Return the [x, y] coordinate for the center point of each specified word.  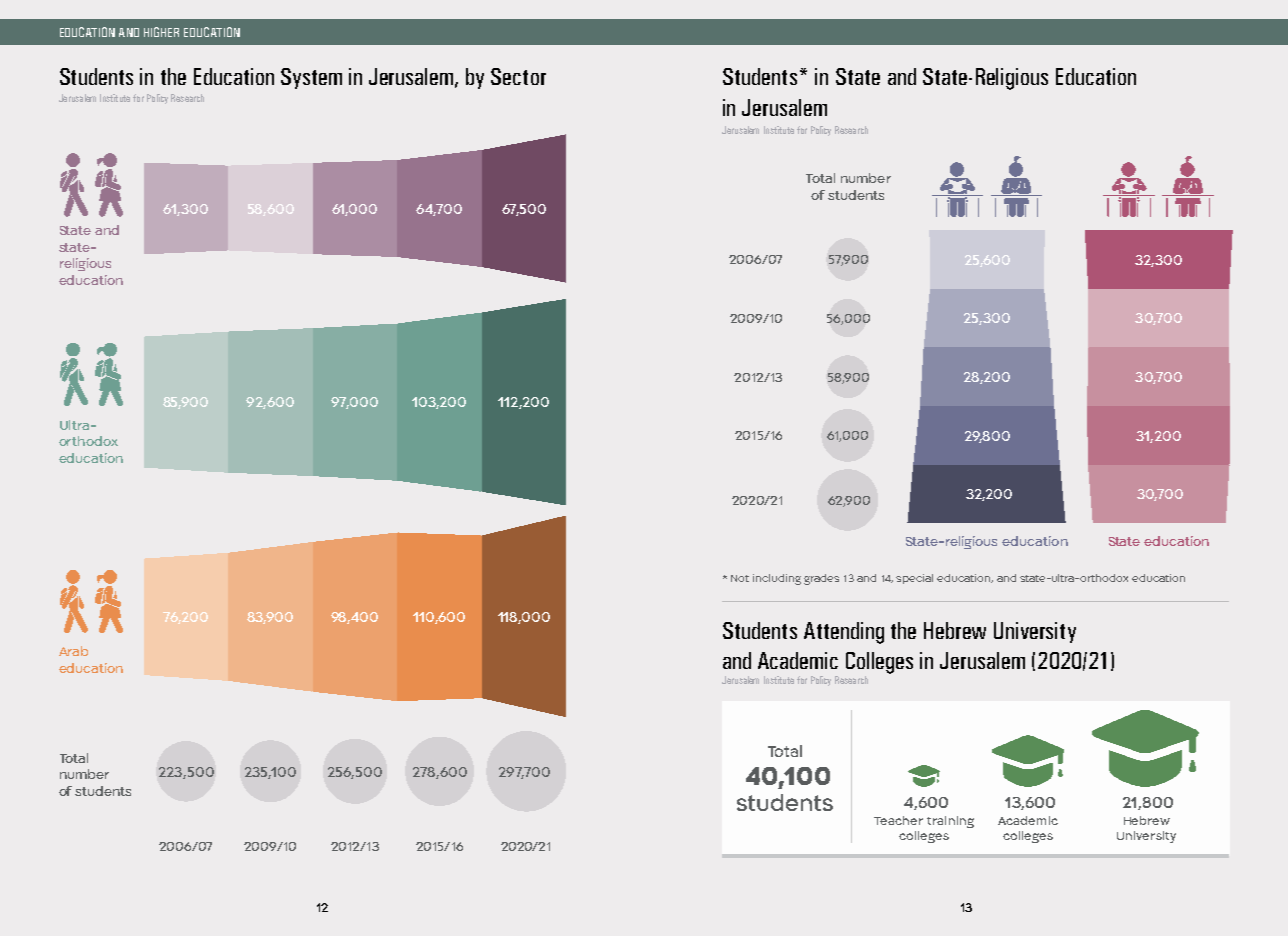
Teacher [898, 820]
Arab [73, 651]
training [950, 822]
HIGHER [161, 32]
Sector [518, 76]
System [311, 78]
